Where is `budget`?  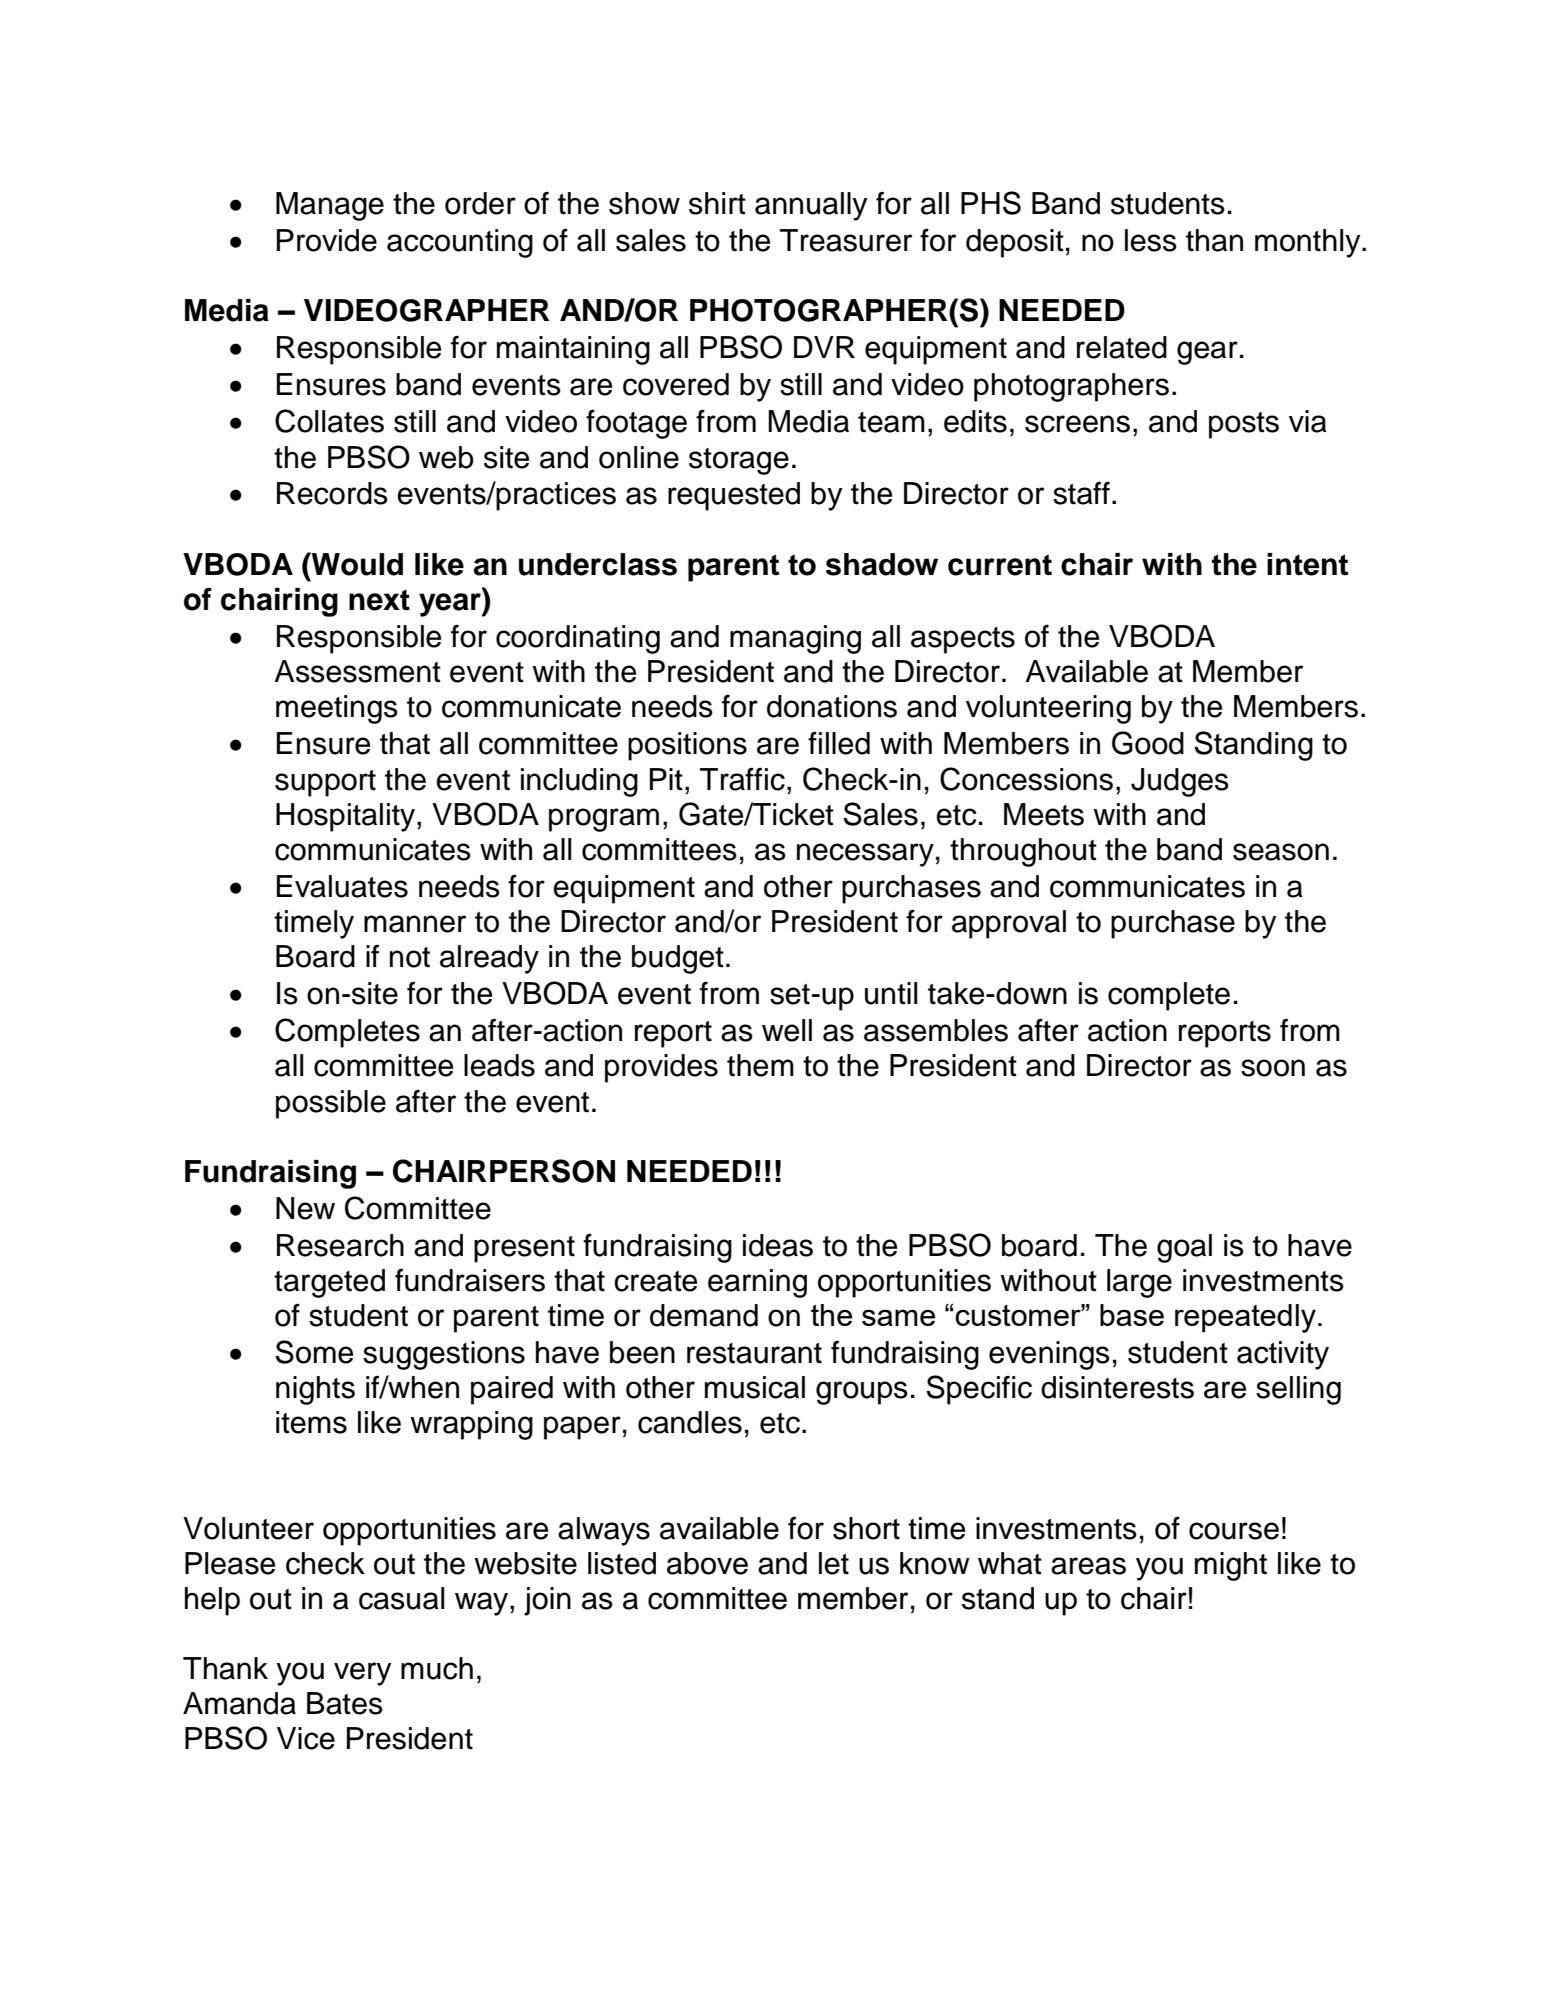
budget is located at coordinates (678, 959).
